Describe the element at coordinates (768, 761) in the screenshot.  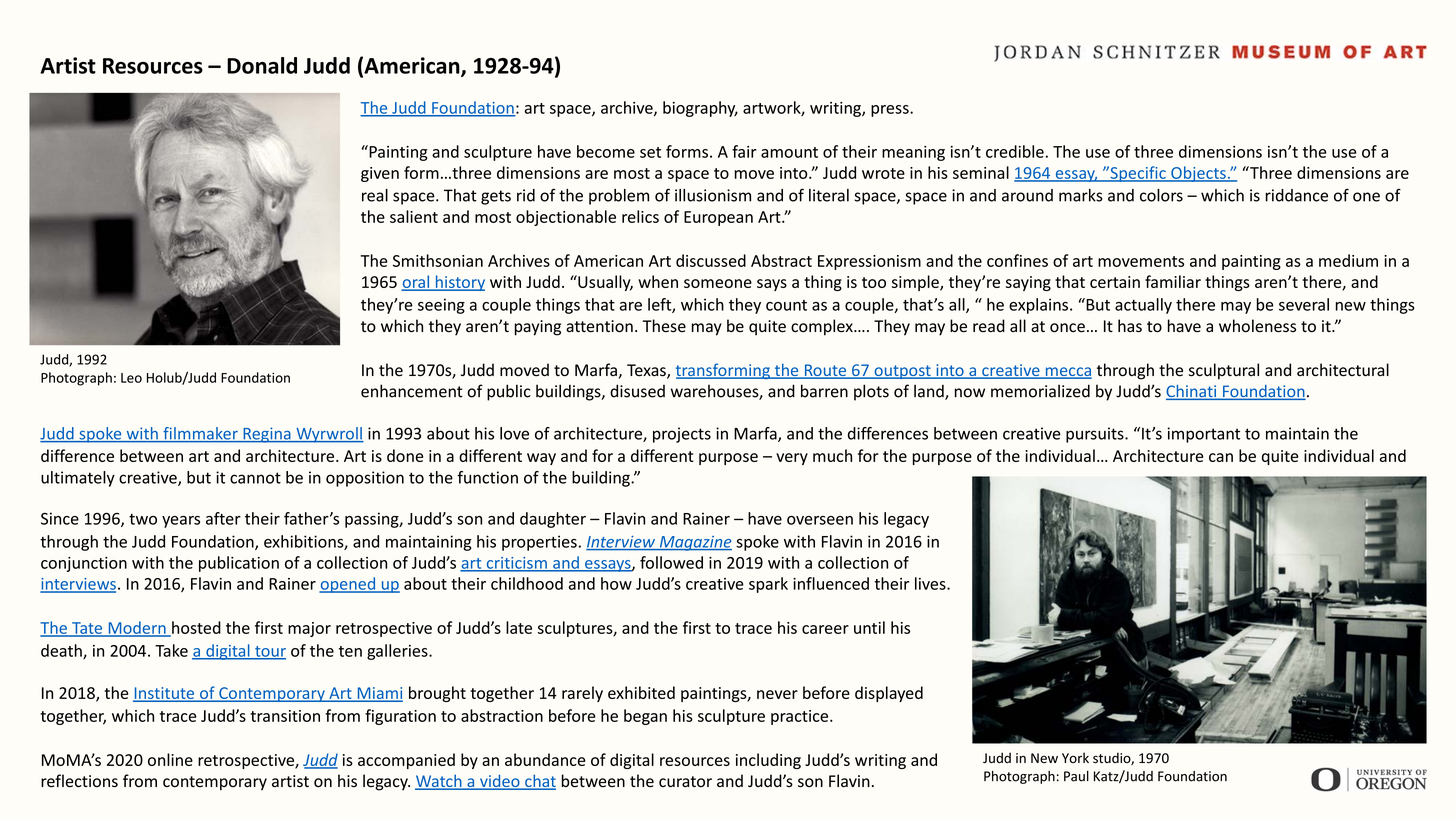
I see `including` at that location.
